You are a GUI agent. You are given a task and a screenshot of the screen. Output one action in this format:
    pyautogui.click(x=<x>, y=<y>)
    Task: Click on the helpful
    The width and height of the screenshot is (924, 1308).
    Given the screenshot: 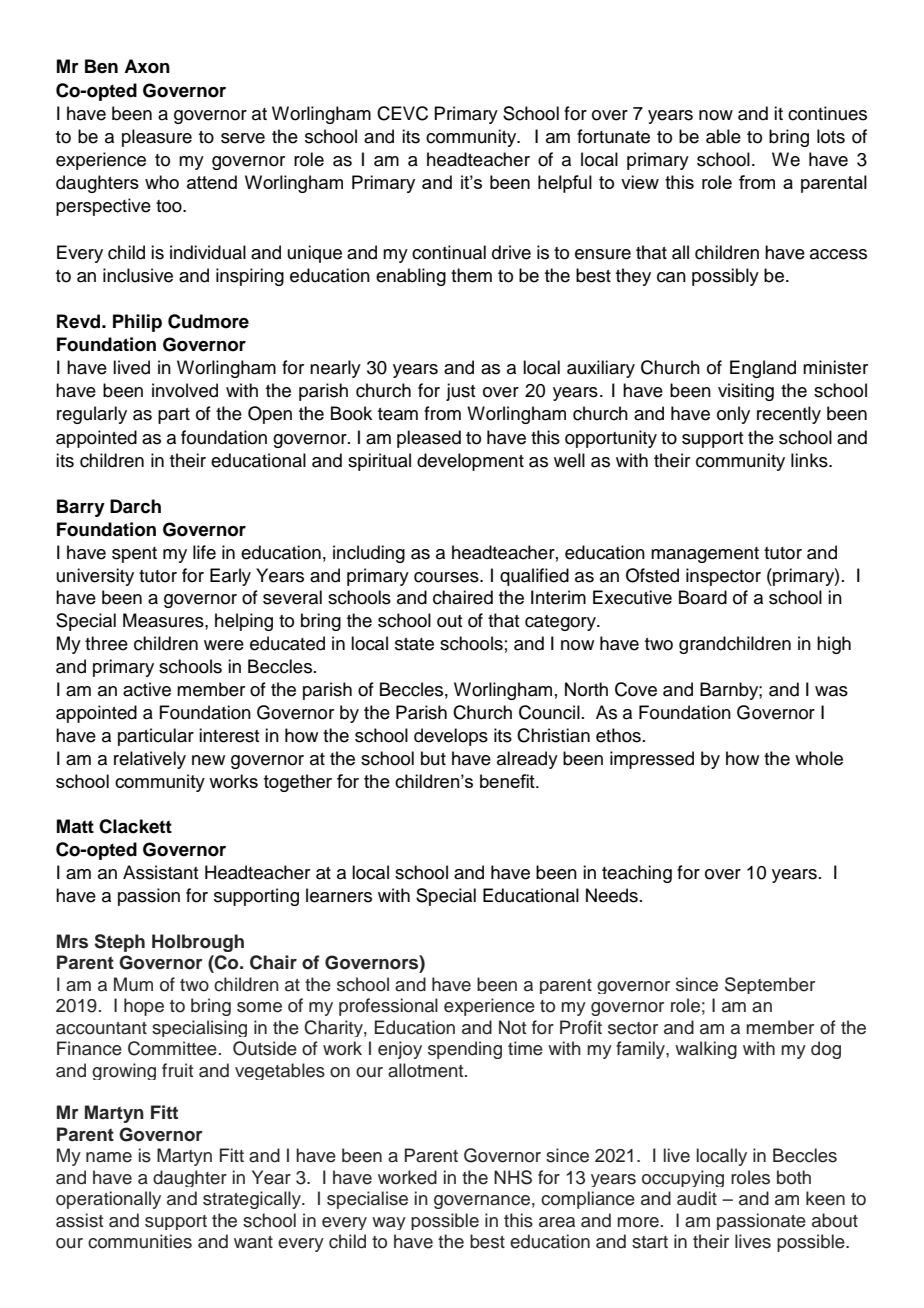 What is the action you would take?
    pyautogui.click(x=565, y=184)
